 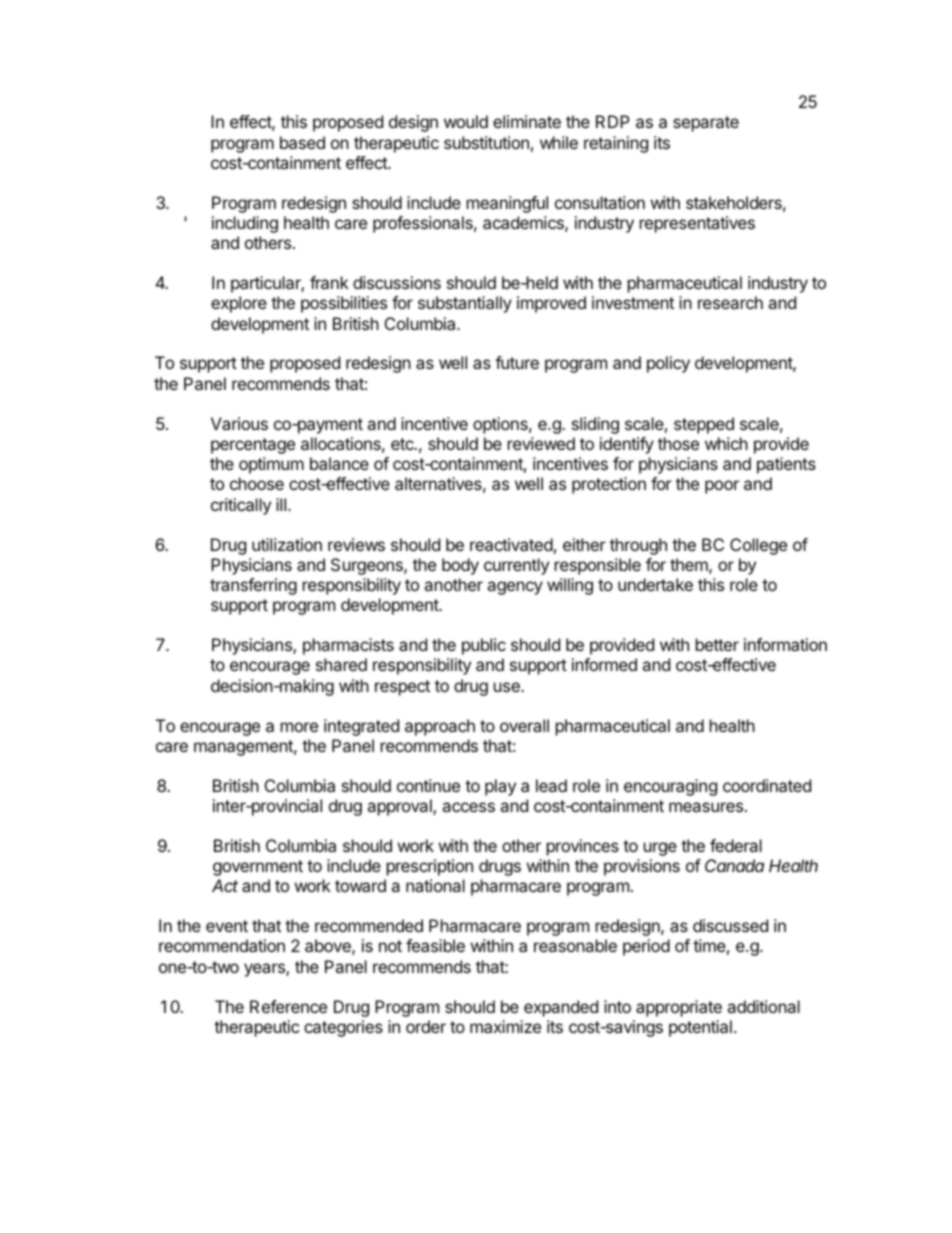 I want to click on based, so click(x=302, y=142).
